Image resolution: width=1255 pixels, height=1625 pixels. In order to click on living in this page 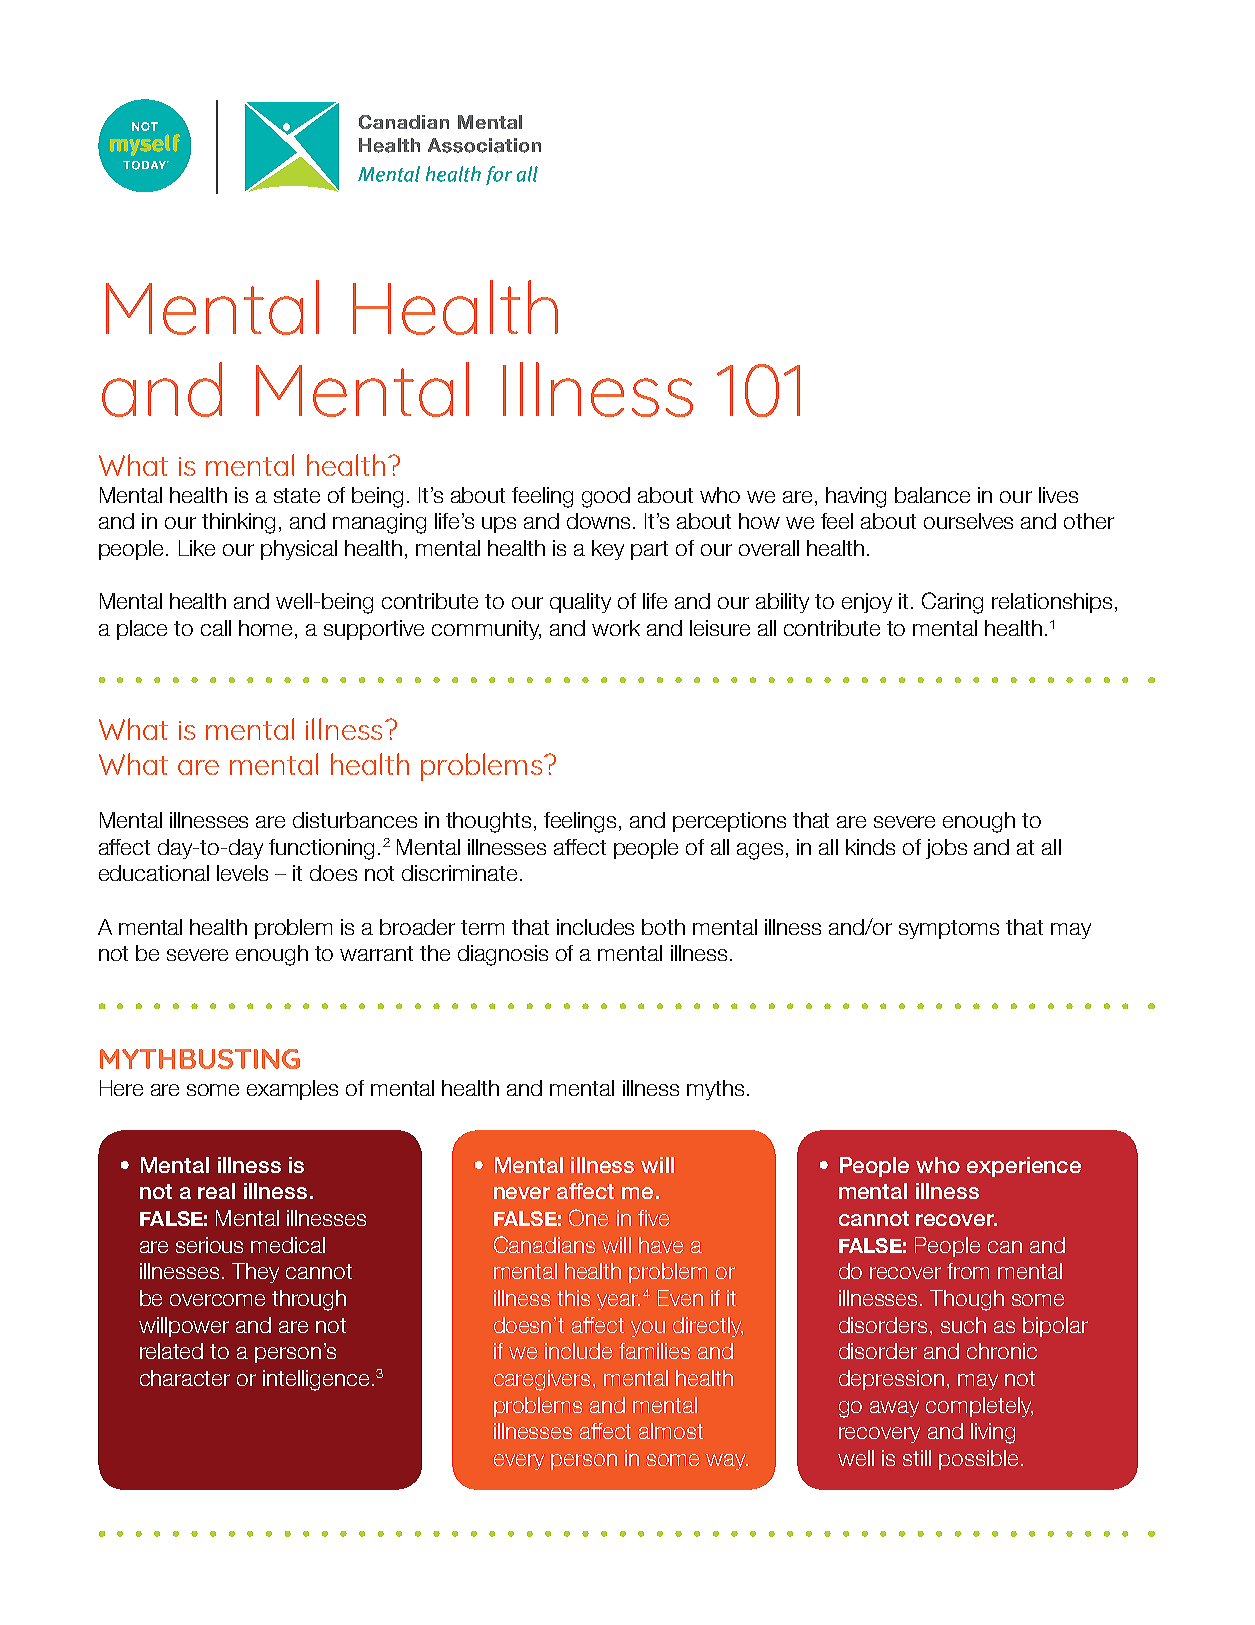, I will do `click(993, 1433)`.
